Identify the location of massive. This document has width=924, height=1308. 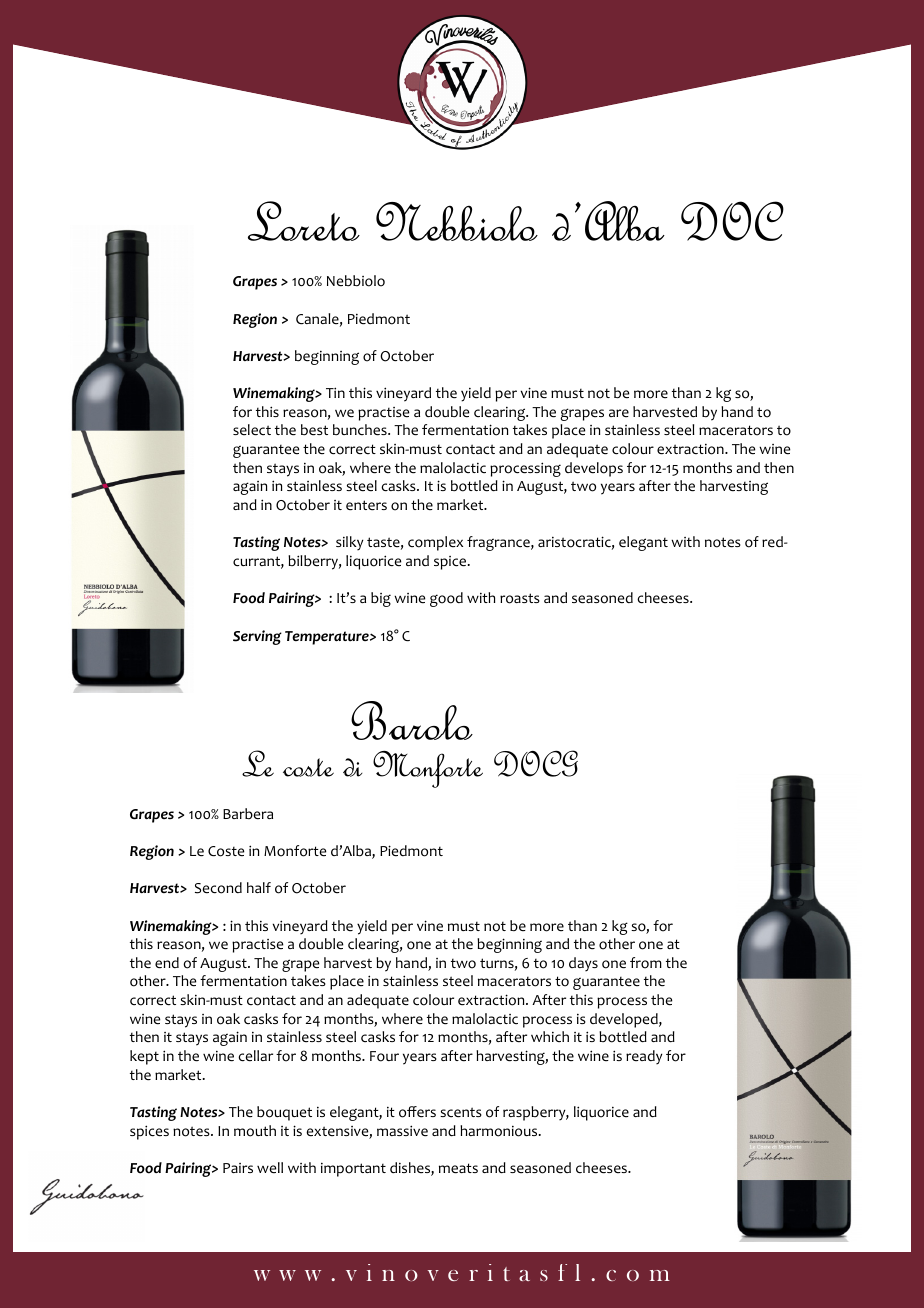
(402, 1131).
